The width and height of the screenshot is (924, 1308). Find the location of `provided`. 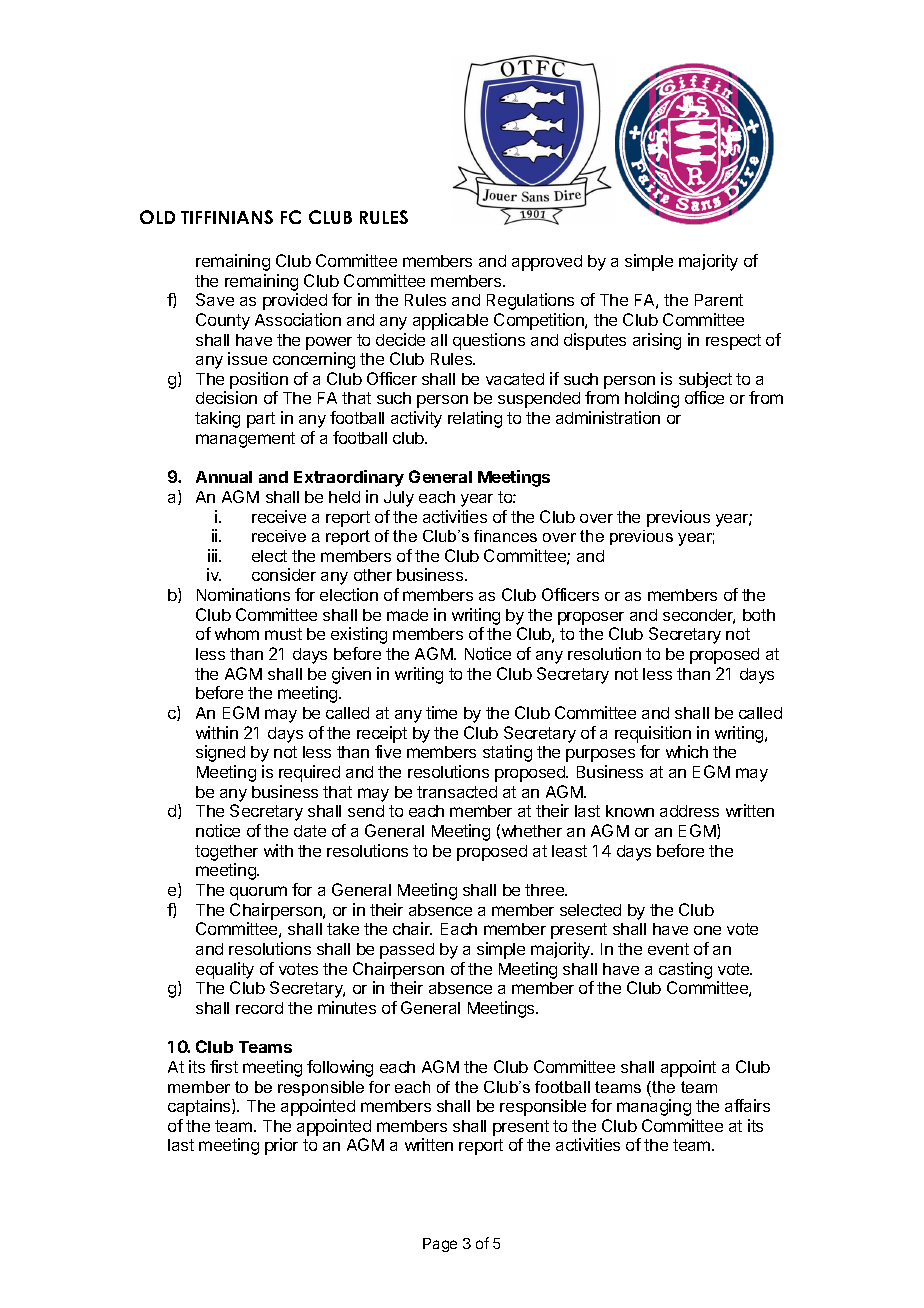

provided is located at coordinates (295, 301).
